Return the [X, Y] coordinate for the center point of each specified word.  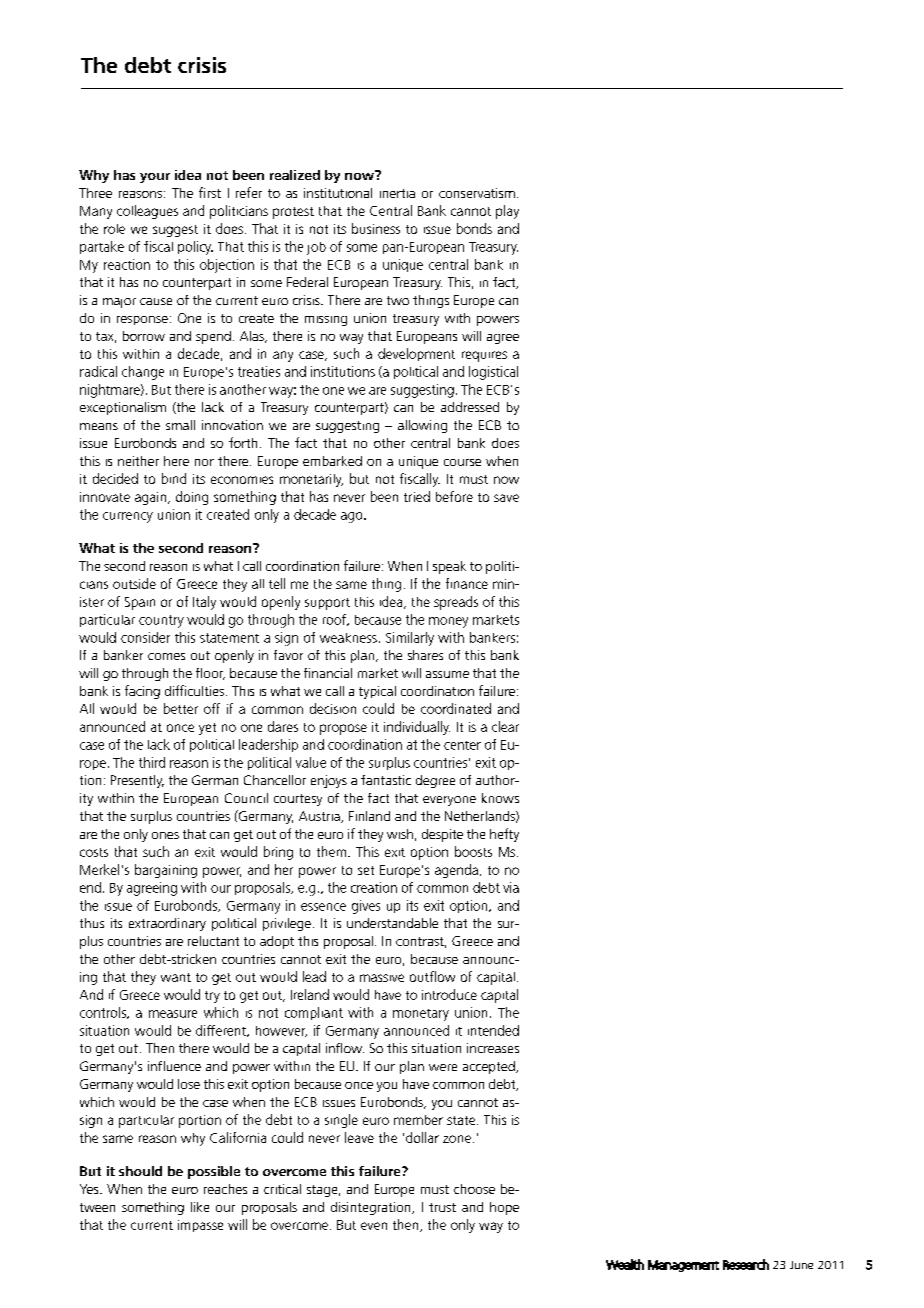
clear [505, 726]
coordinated [456, 708]
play [507, 212]
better [181, 708]
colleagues [147, 212]
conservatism [477, 193]
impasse [200, 1226]
